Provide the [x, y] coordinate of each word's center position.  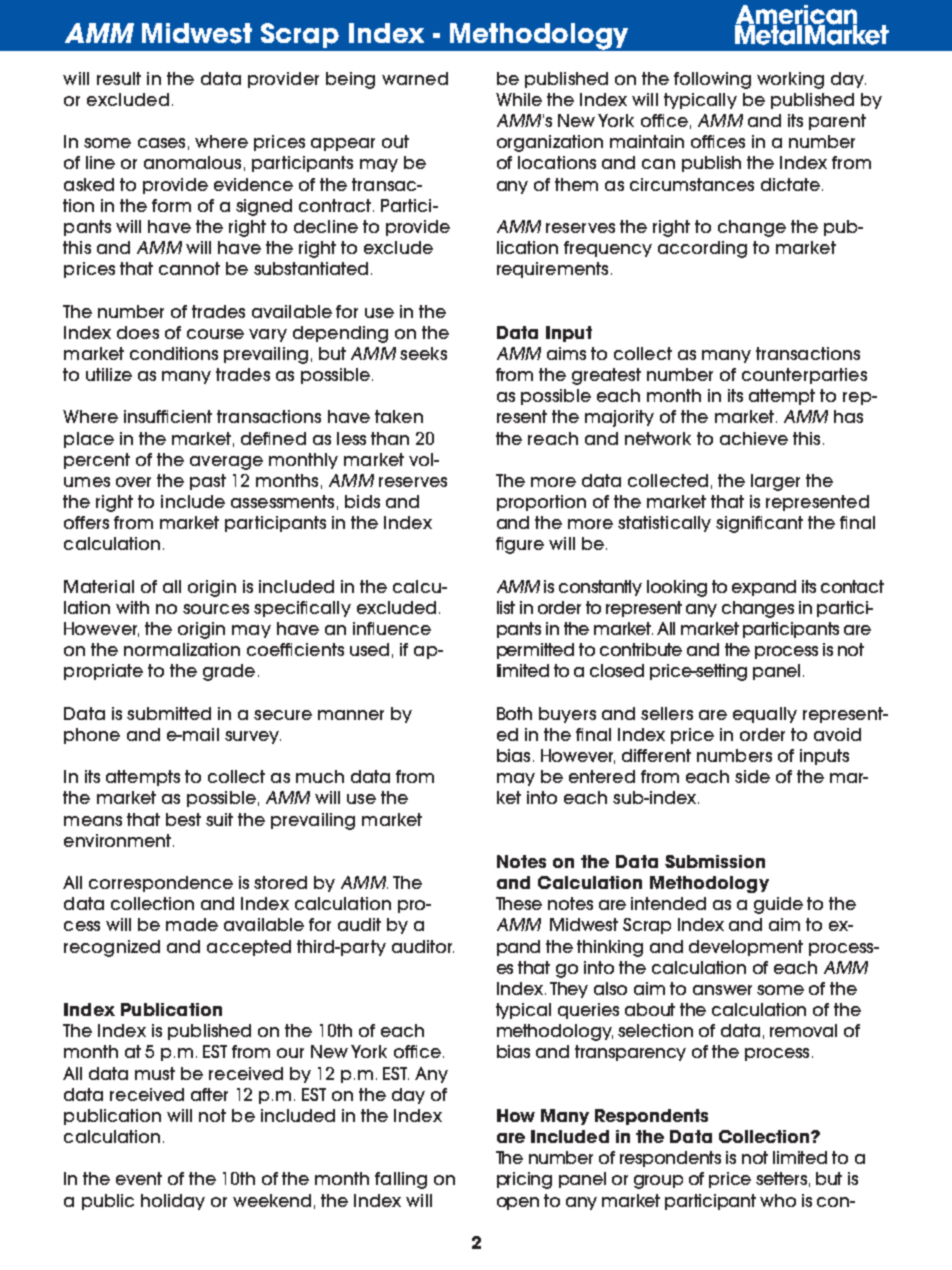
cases [161, 143]
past [208, 482]
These [519, 903]
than [390, 438]
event [139, 1178]
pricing [524, 1180]
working [790, 80]
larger [775, 482]
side [752, 776]
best [183, 819]
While [519, 99]
